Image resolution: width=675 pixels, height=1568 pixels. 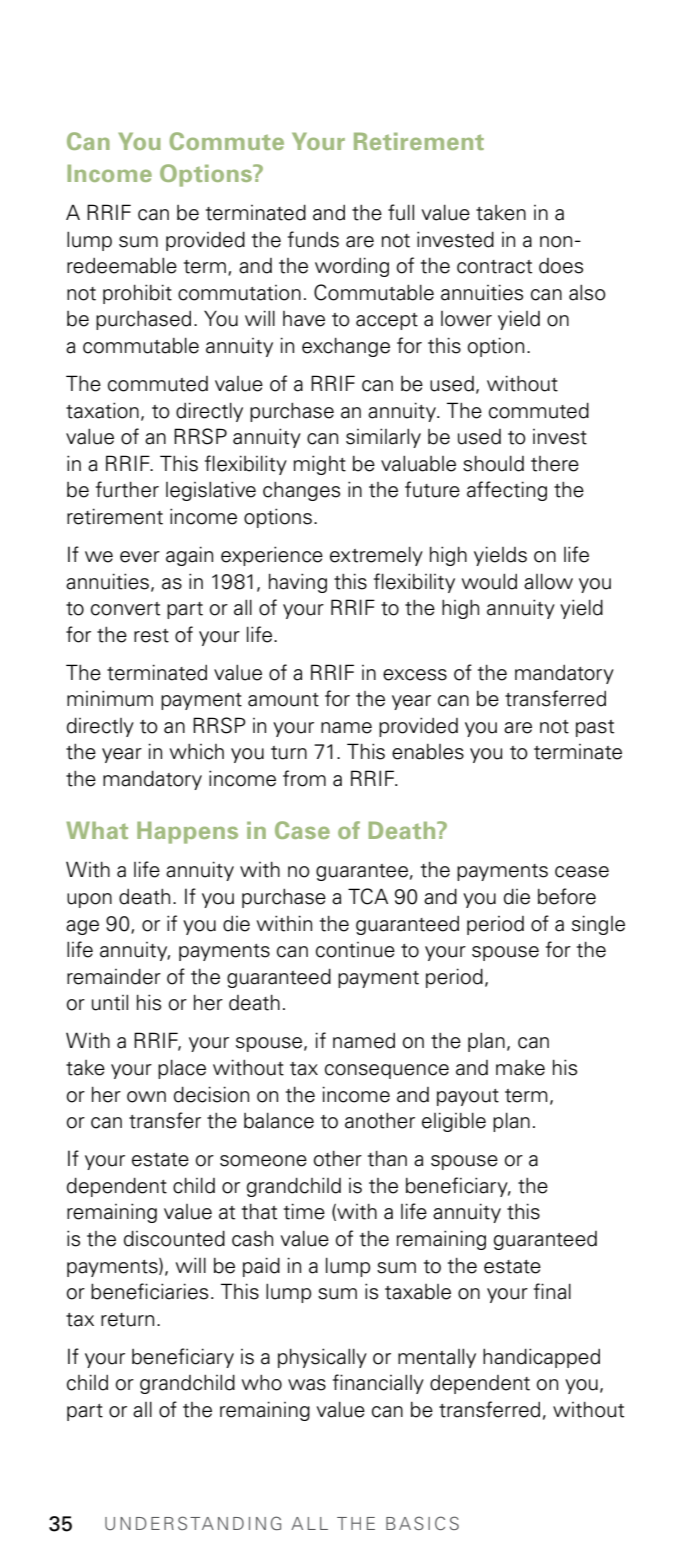 I want to click on convert, so click(x=125, y=609).
